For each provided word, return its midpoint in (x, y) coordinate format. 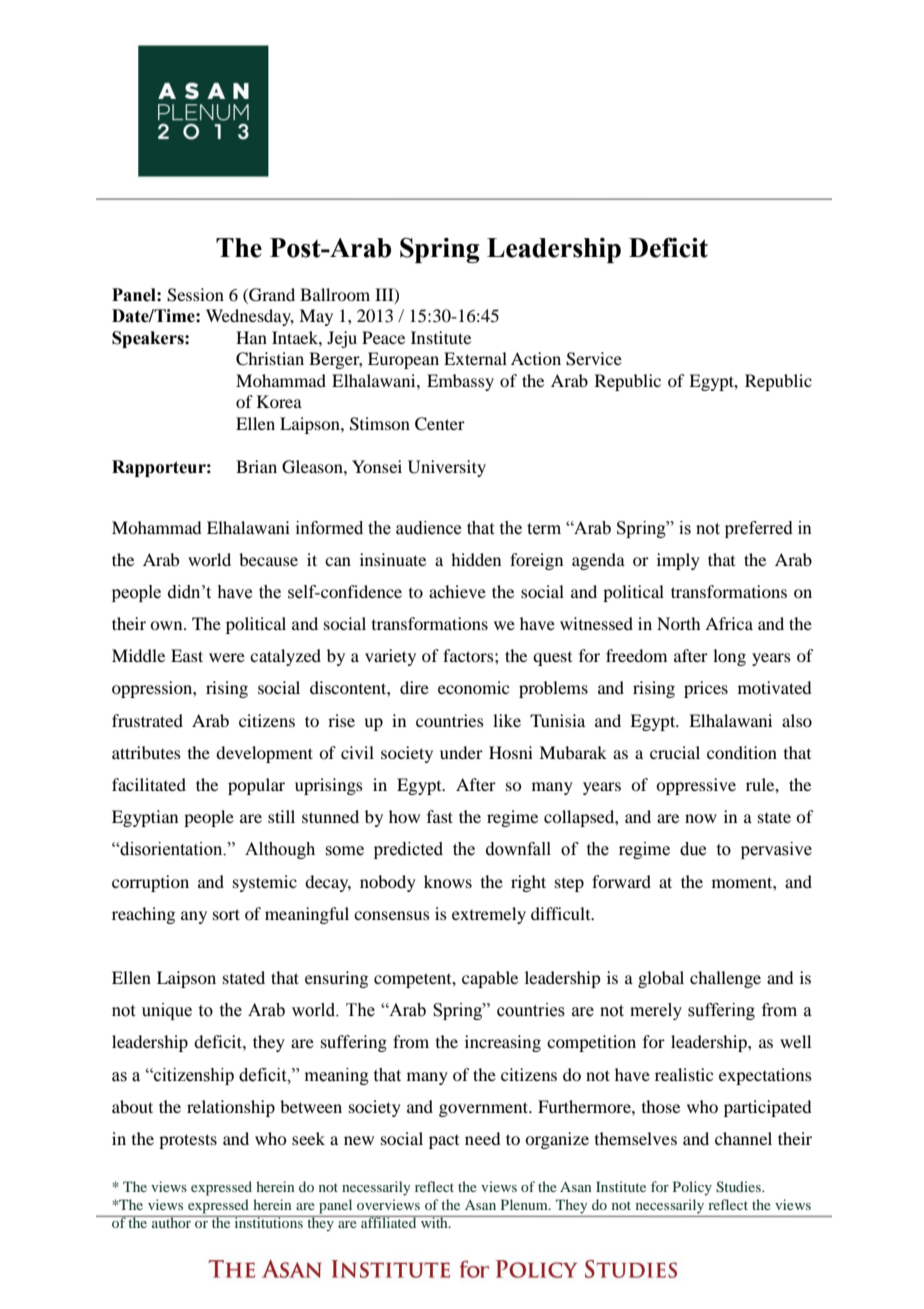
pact (444, 1142)
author (171, 1221)
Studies (739, 1187)
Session (195, 295)
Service (594, 359)
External (475, 358)
